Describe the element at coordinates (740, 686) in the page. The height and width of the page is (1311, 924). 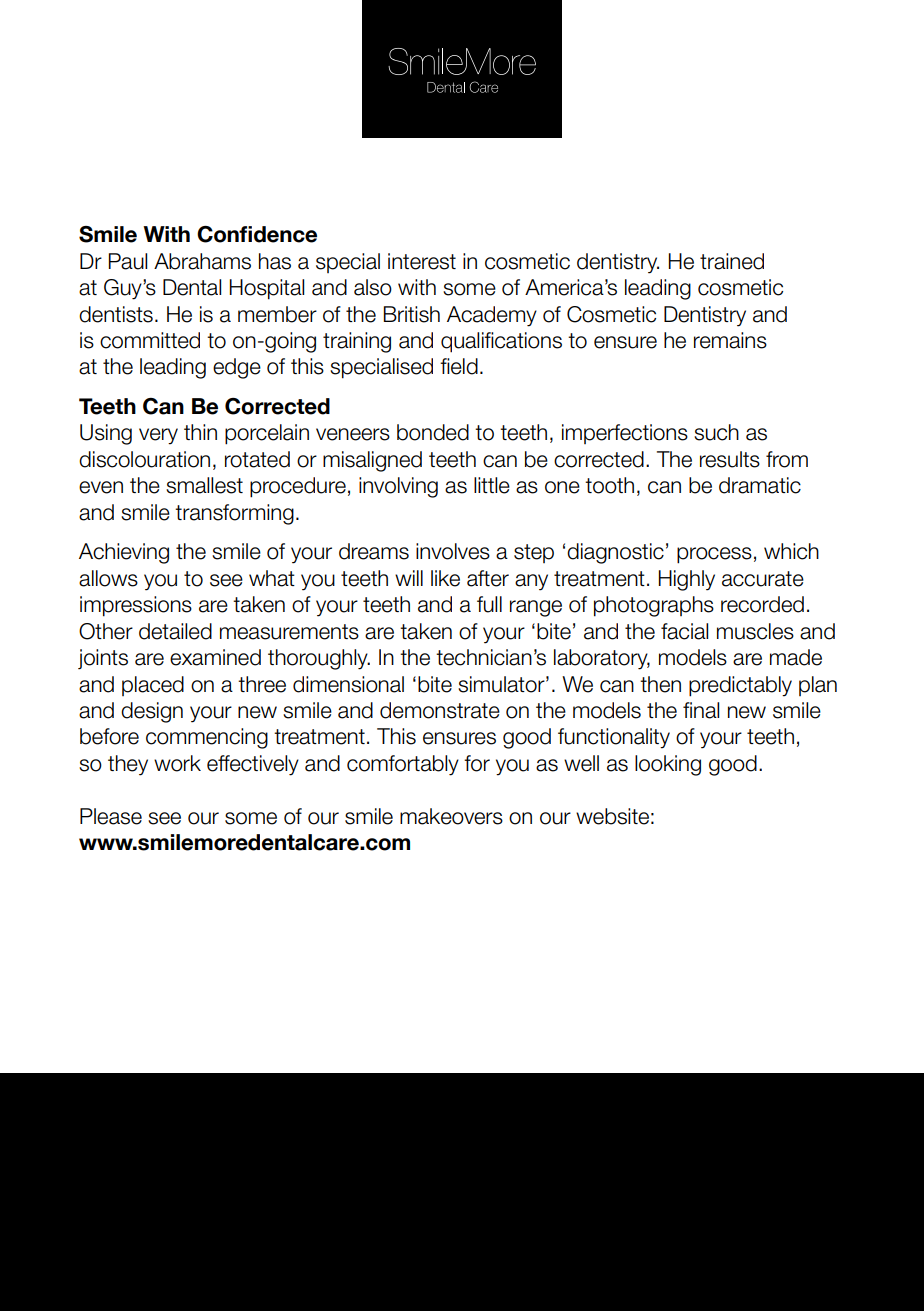
I see `predictably` at that location.
